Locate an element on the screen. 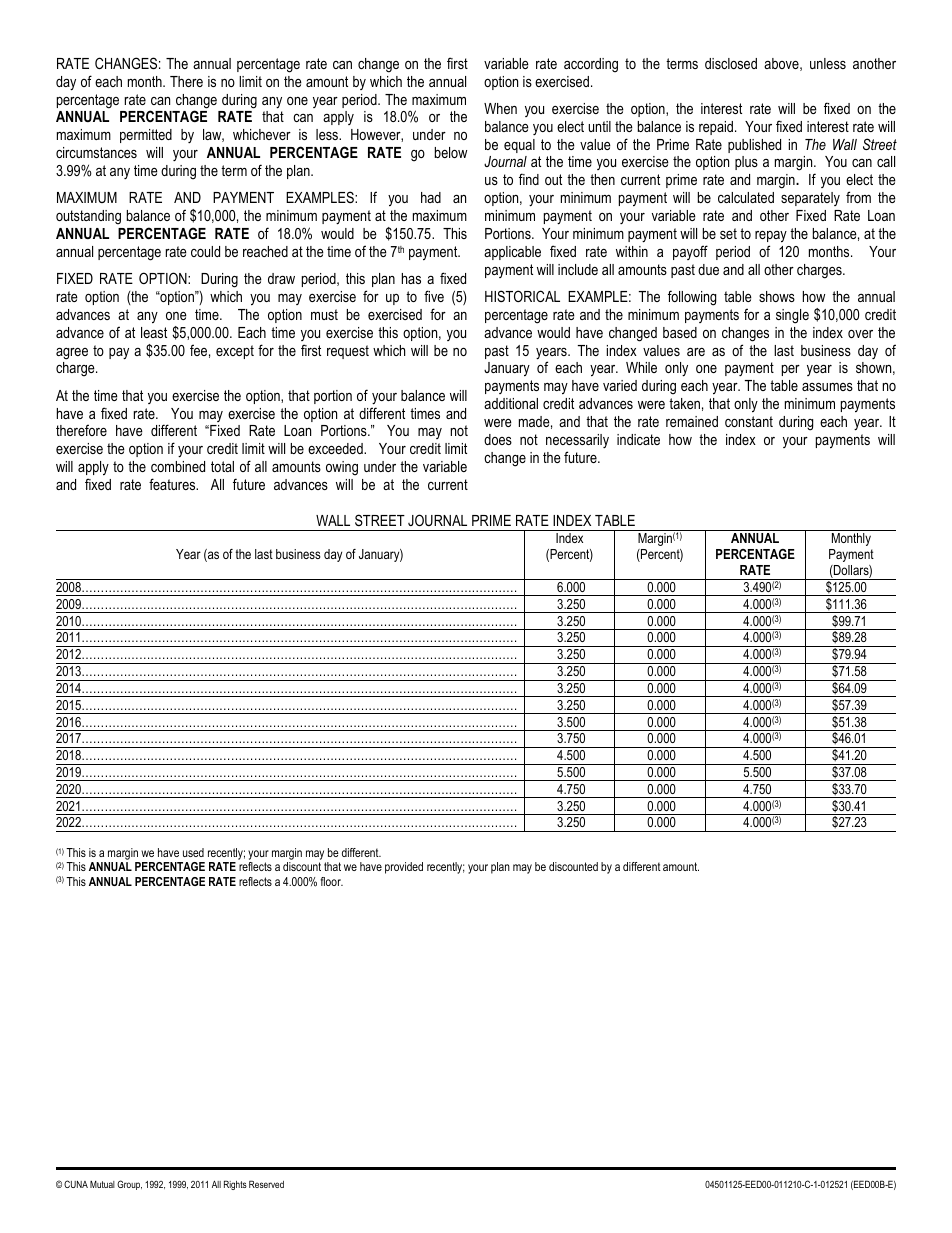 Image resolution: width=952 pixels, height=1233 pixels. Reserved is located at coordinates (266, 1184).
